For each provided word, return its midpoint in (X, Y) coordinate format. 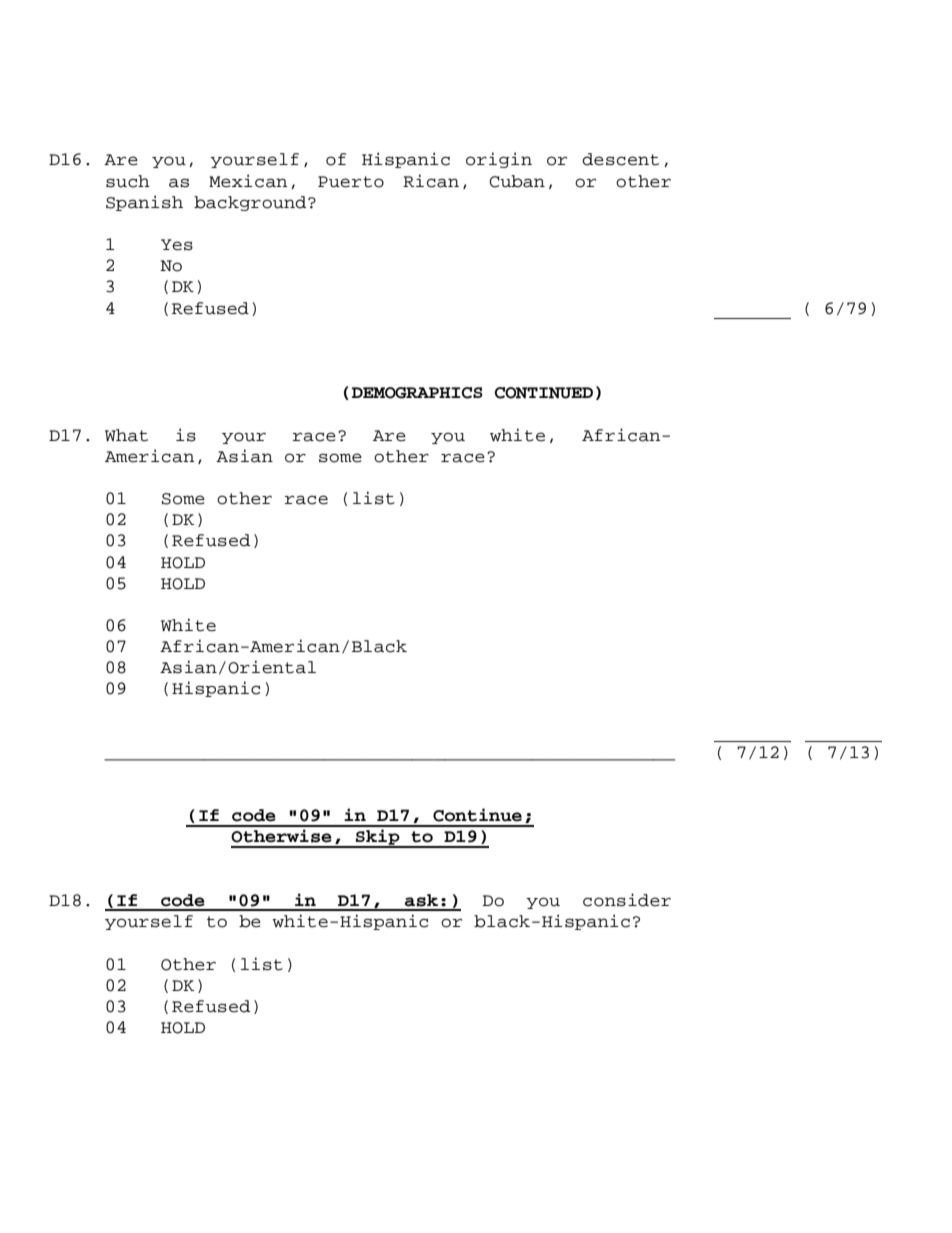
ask (421, 900)
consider (627, 900)
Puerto (351, 182)
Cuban (517, 181)
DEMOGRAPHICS (417, 393)
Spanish (144, 203)
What (126, 435)
